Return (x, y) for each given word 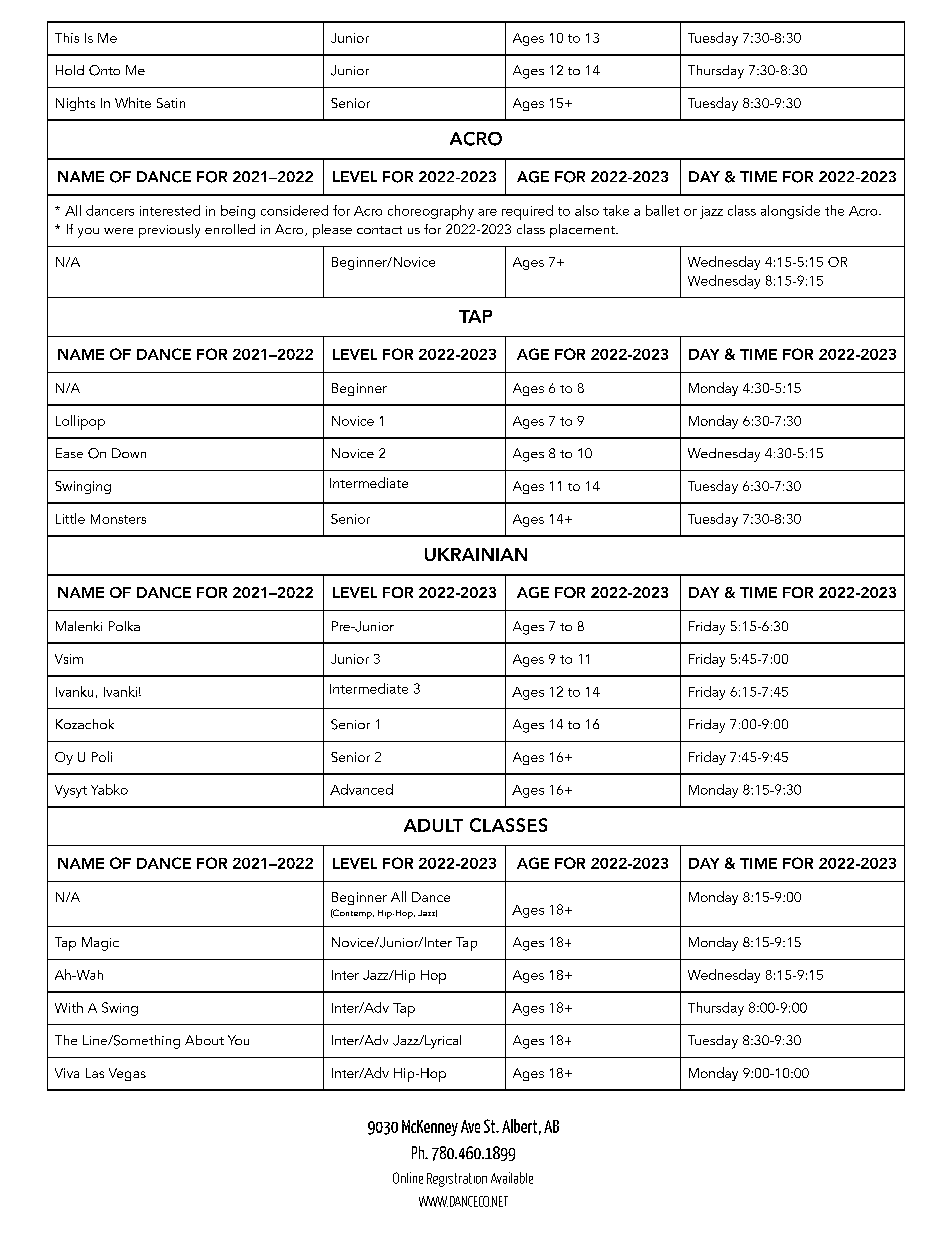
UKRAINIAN (476, 554)
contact (379, 230)
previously (169, 231)
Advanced (361, 789)
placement (583, 231)
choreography (431, 212)
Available (512, 1178)
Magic (100, 944)
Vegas (127, 1074)
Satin (171, 103)
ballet (662, 210)
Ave (470, 1126)
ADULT (433, 825)
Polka (124, 626)
